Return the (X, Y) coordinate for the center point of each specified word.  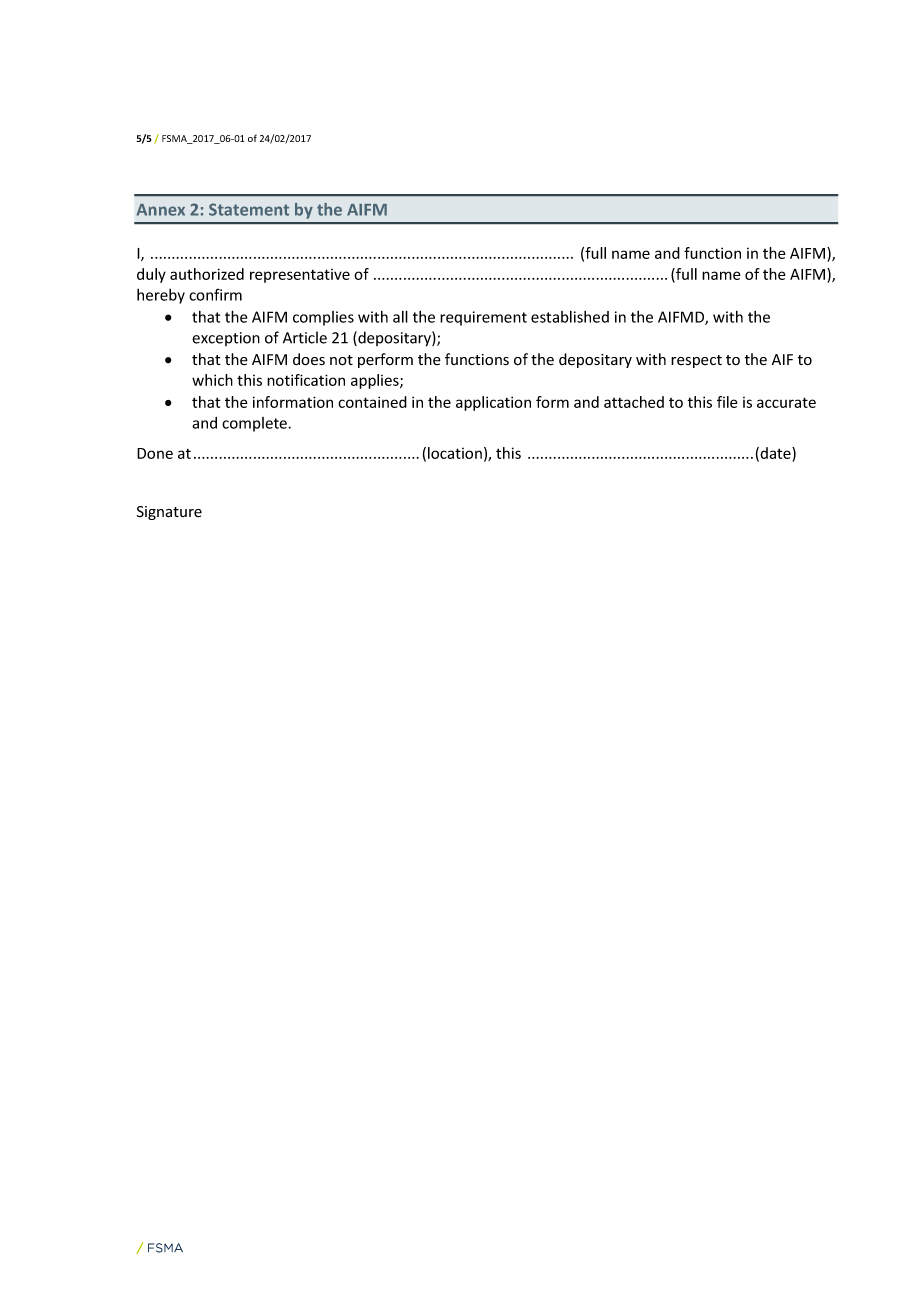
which (212, 380)
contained (372, 402)
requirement (483, 318)
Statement (249, 209)
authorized (207, 274)
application (493, 403)
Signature (169, 513)
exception (226, 339)
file (727, 402)
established (570, 317)
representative (300, 276)
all (400, 316)
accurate (786, 402)
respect (696, 361)
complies (323, 318)
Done (155, 453)
